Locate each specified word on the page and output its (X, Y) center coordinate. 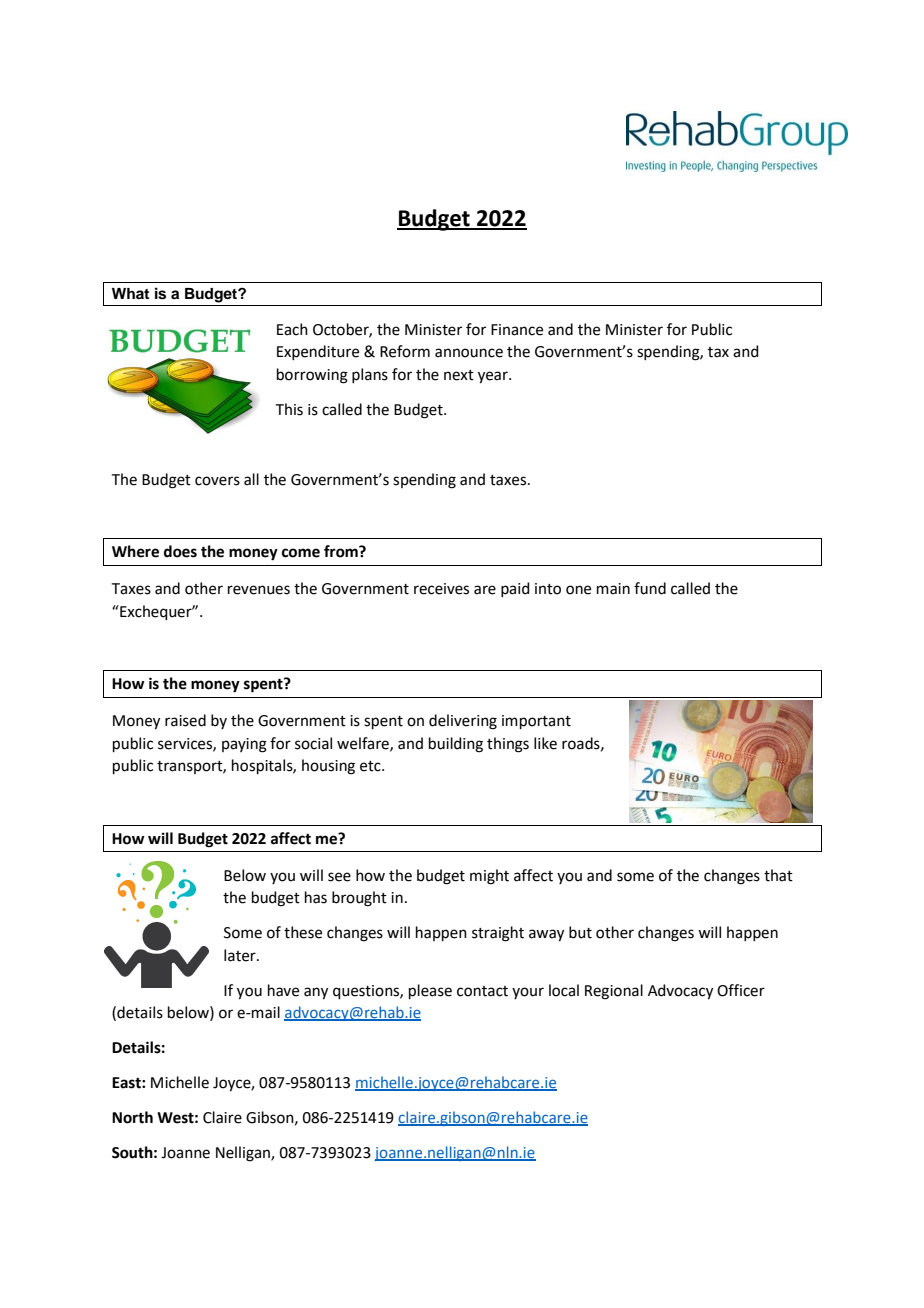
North (132, 1117)
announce (469, 353)
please (430, 991)
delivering (463, 722)
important (536, 722)
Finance (517, 330)
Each (292, 329)
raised (185, 720)
